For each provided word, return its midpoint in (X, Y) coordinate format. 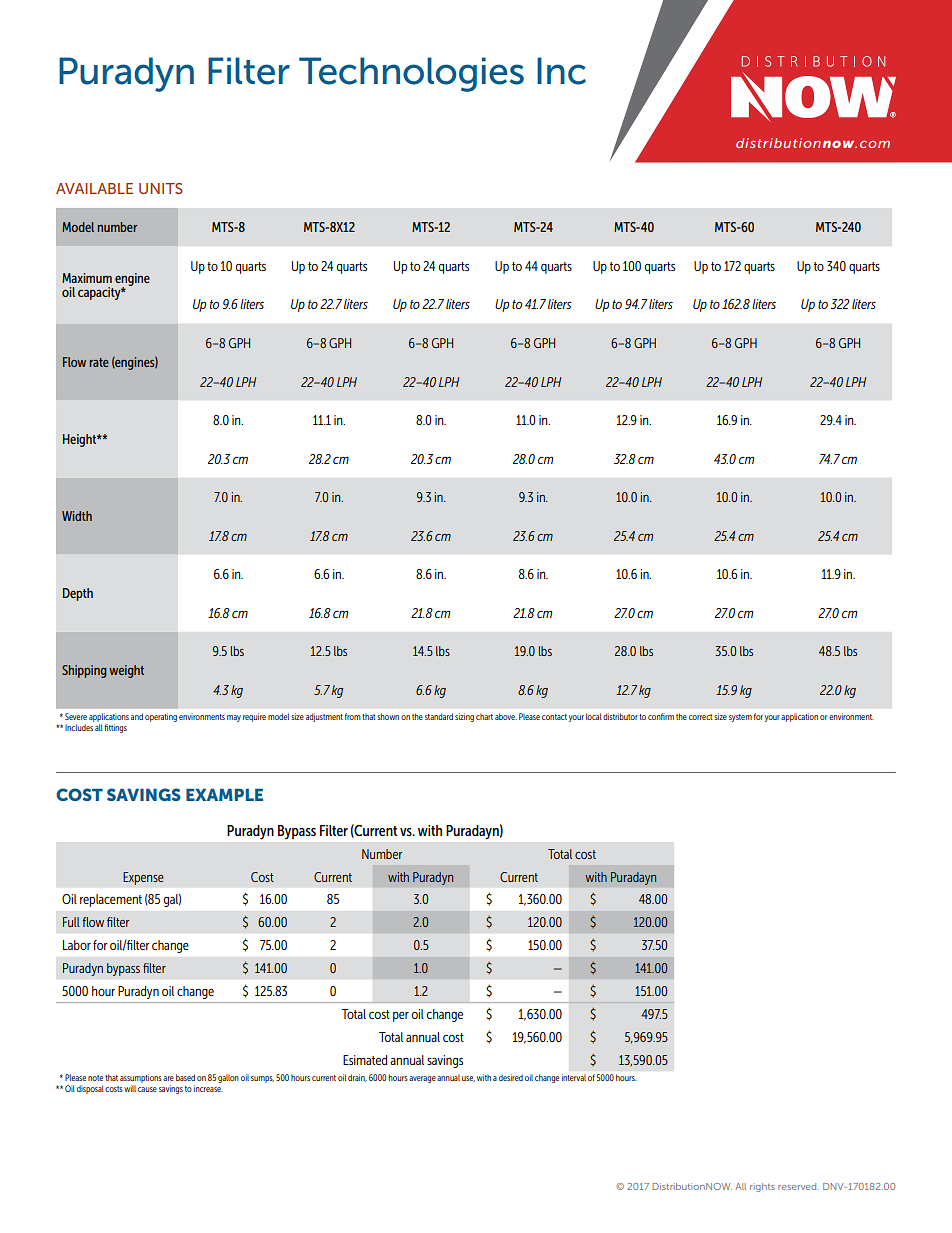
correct (700, 717)
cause (147, 1089)
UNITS (161, 188)
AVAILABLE (94, 188)
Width (77, 516)
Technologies (411, 74)
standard (439, 716)
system (740, 718)
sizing (464, 717)
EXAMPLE (224, 794)
